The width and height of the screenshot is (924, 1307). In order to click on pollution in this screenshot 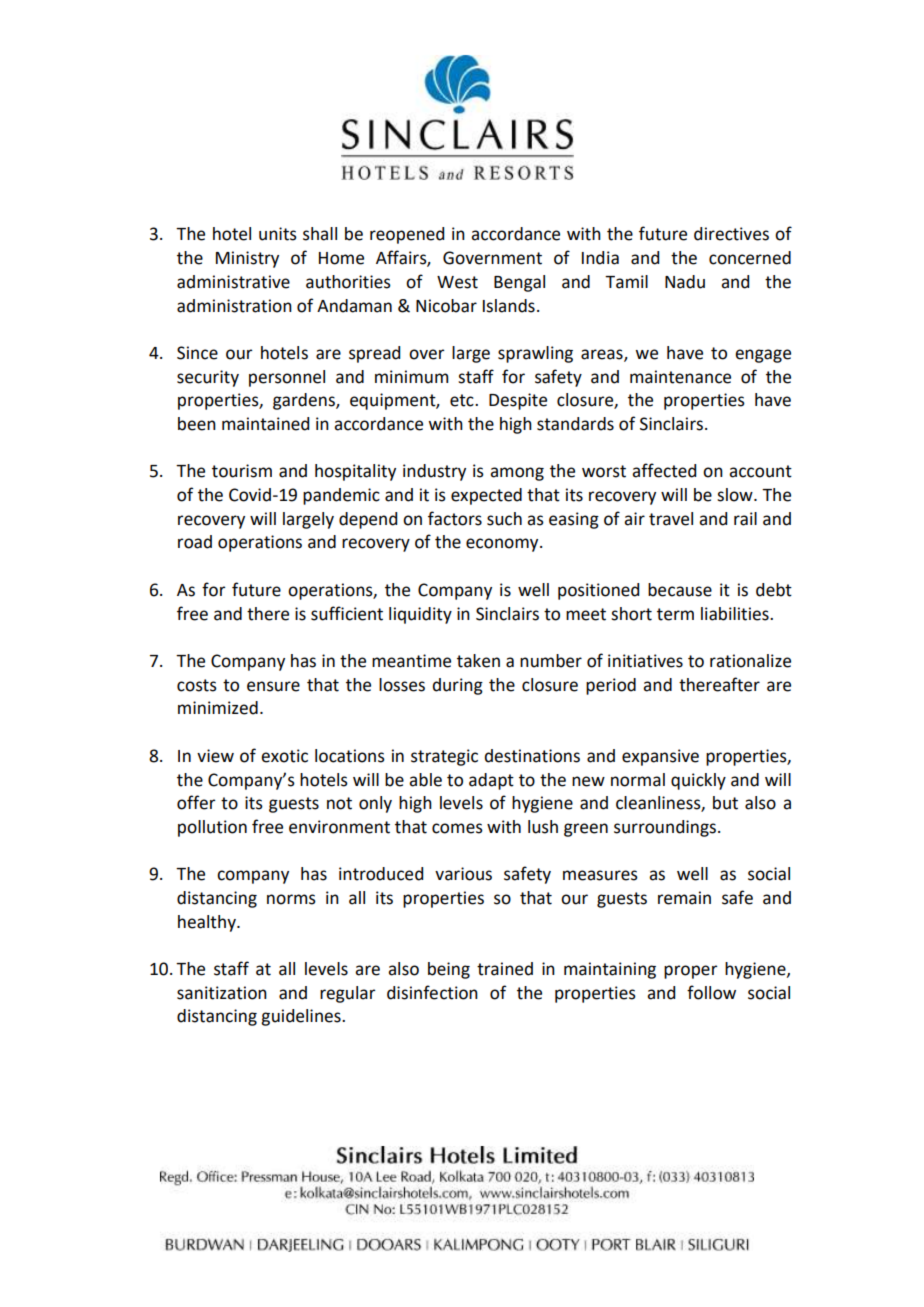, I will do `click(212, 828)`.
